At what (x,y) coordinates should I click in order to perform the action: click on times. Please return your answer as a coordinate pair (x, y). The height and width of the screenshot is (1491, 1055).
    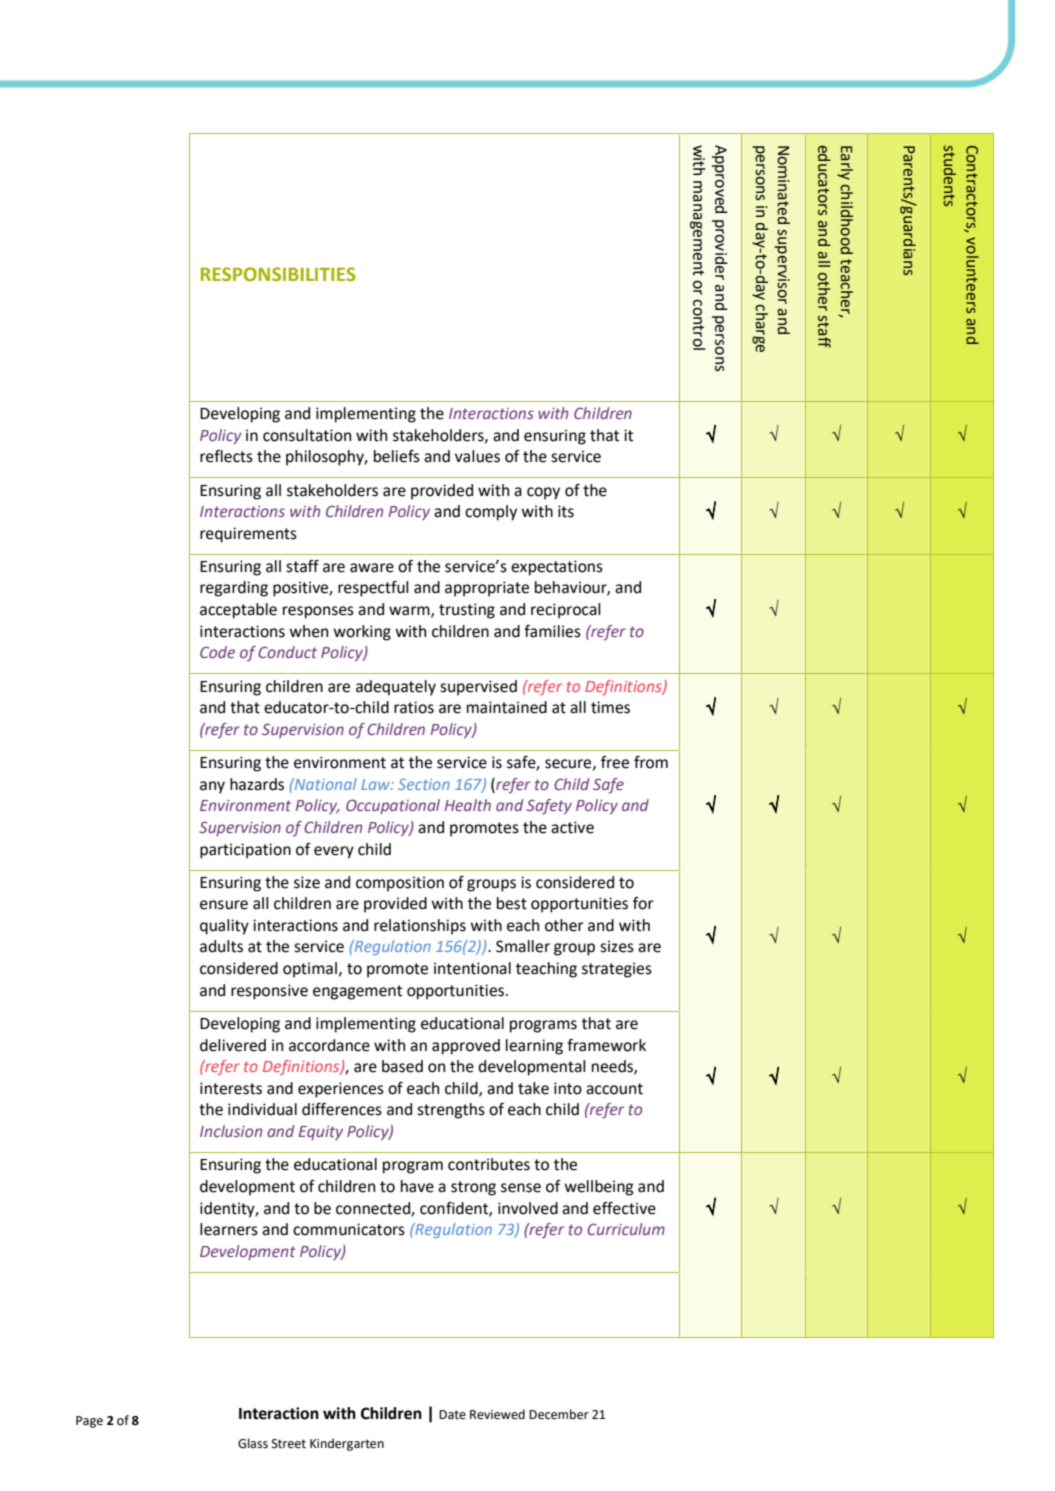
    Looking at the image, I should click on (610, 707).
